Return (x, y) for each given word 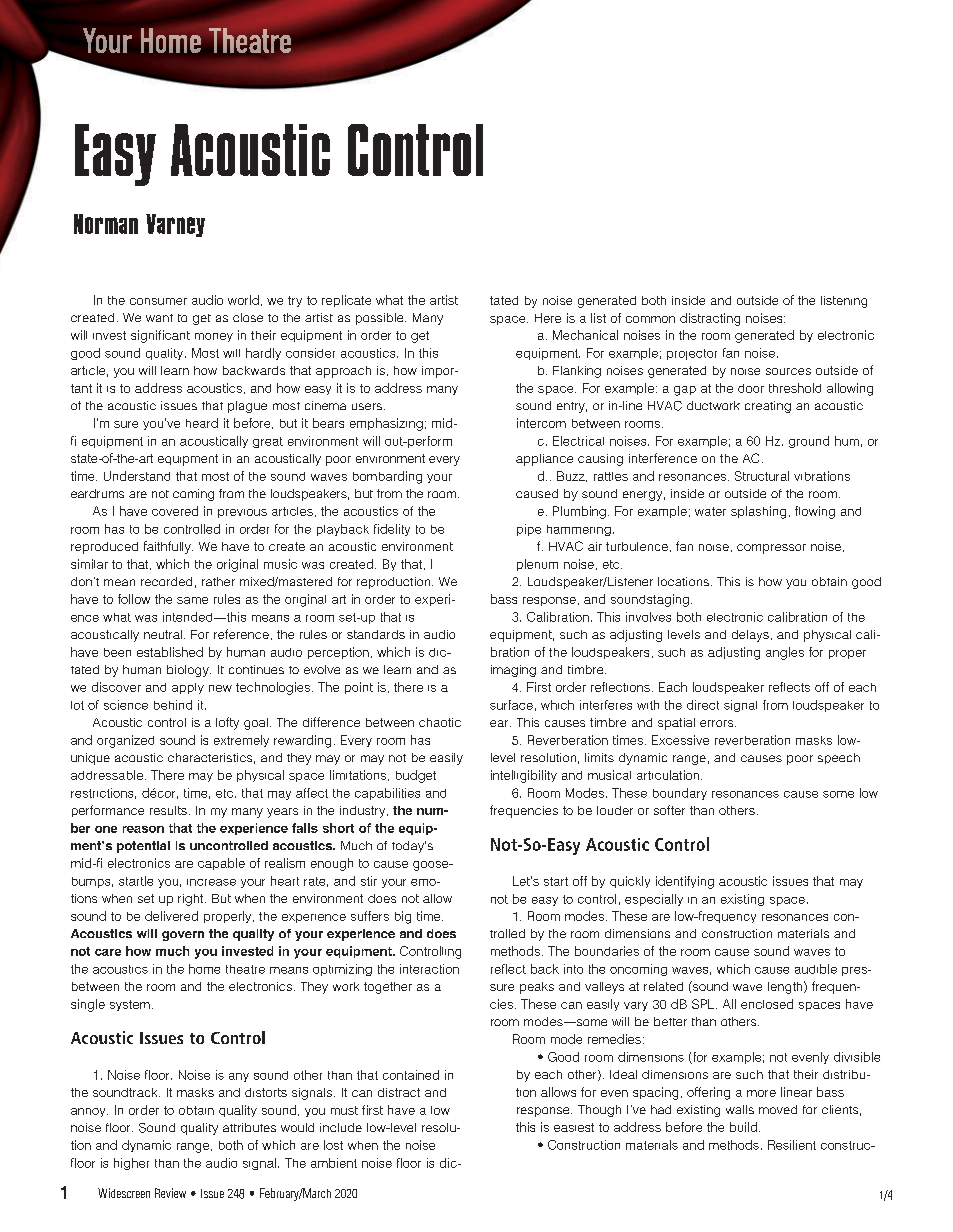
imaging (513, 671)
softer (669, 810)
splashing (758, 512)
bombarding (387, 477)
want (159, 318)
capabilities (387, 794)
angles (785, 653)
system (130, 1005)
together (388, 988)
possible (381, 319)
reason (143, 829)
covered (175, 511)
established (170, 652)
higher (131, 1164)
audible (816, 969)
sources (788, 371)
